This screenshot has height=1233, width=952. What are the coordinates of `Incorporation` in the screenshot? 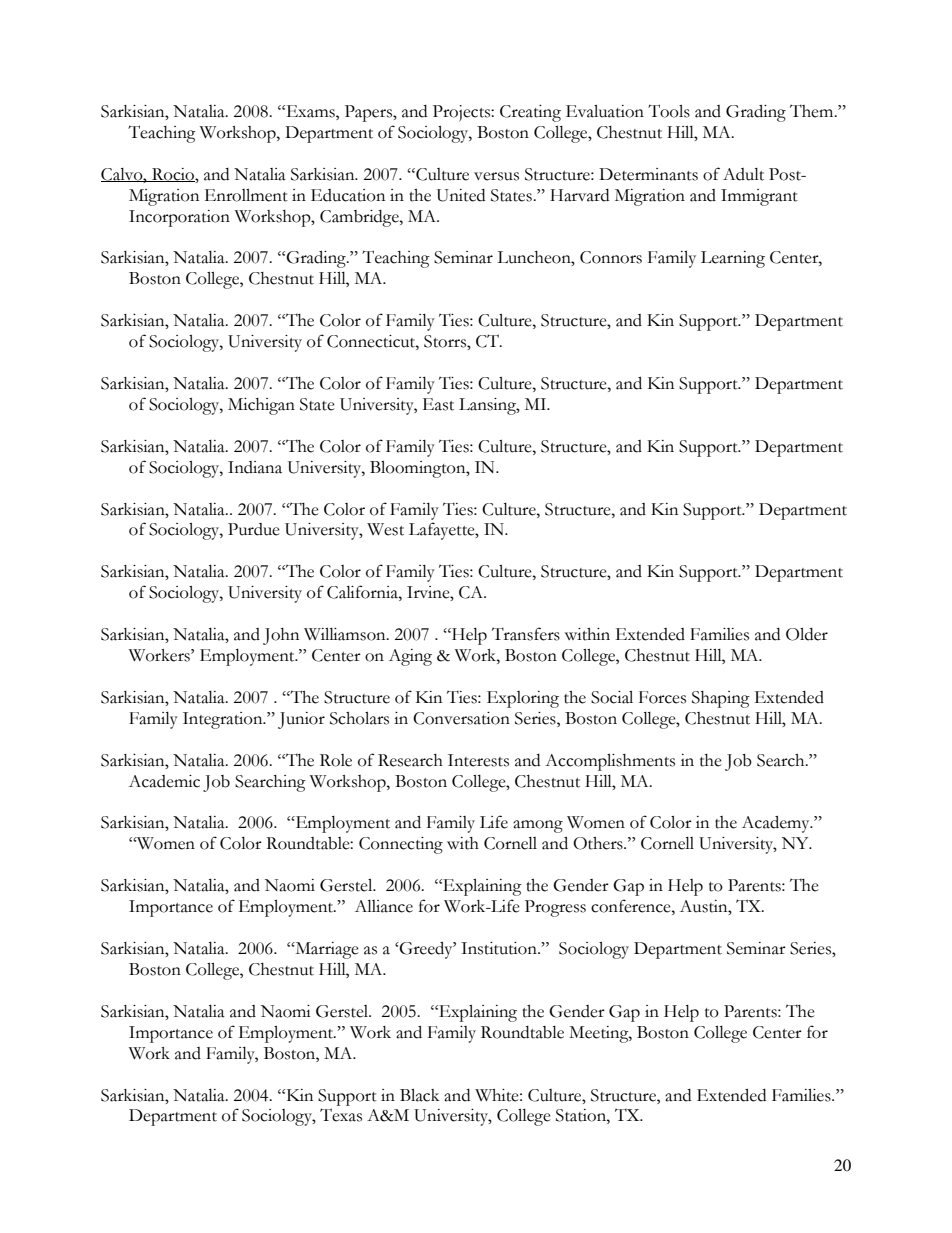 It's located at (179, 218).
